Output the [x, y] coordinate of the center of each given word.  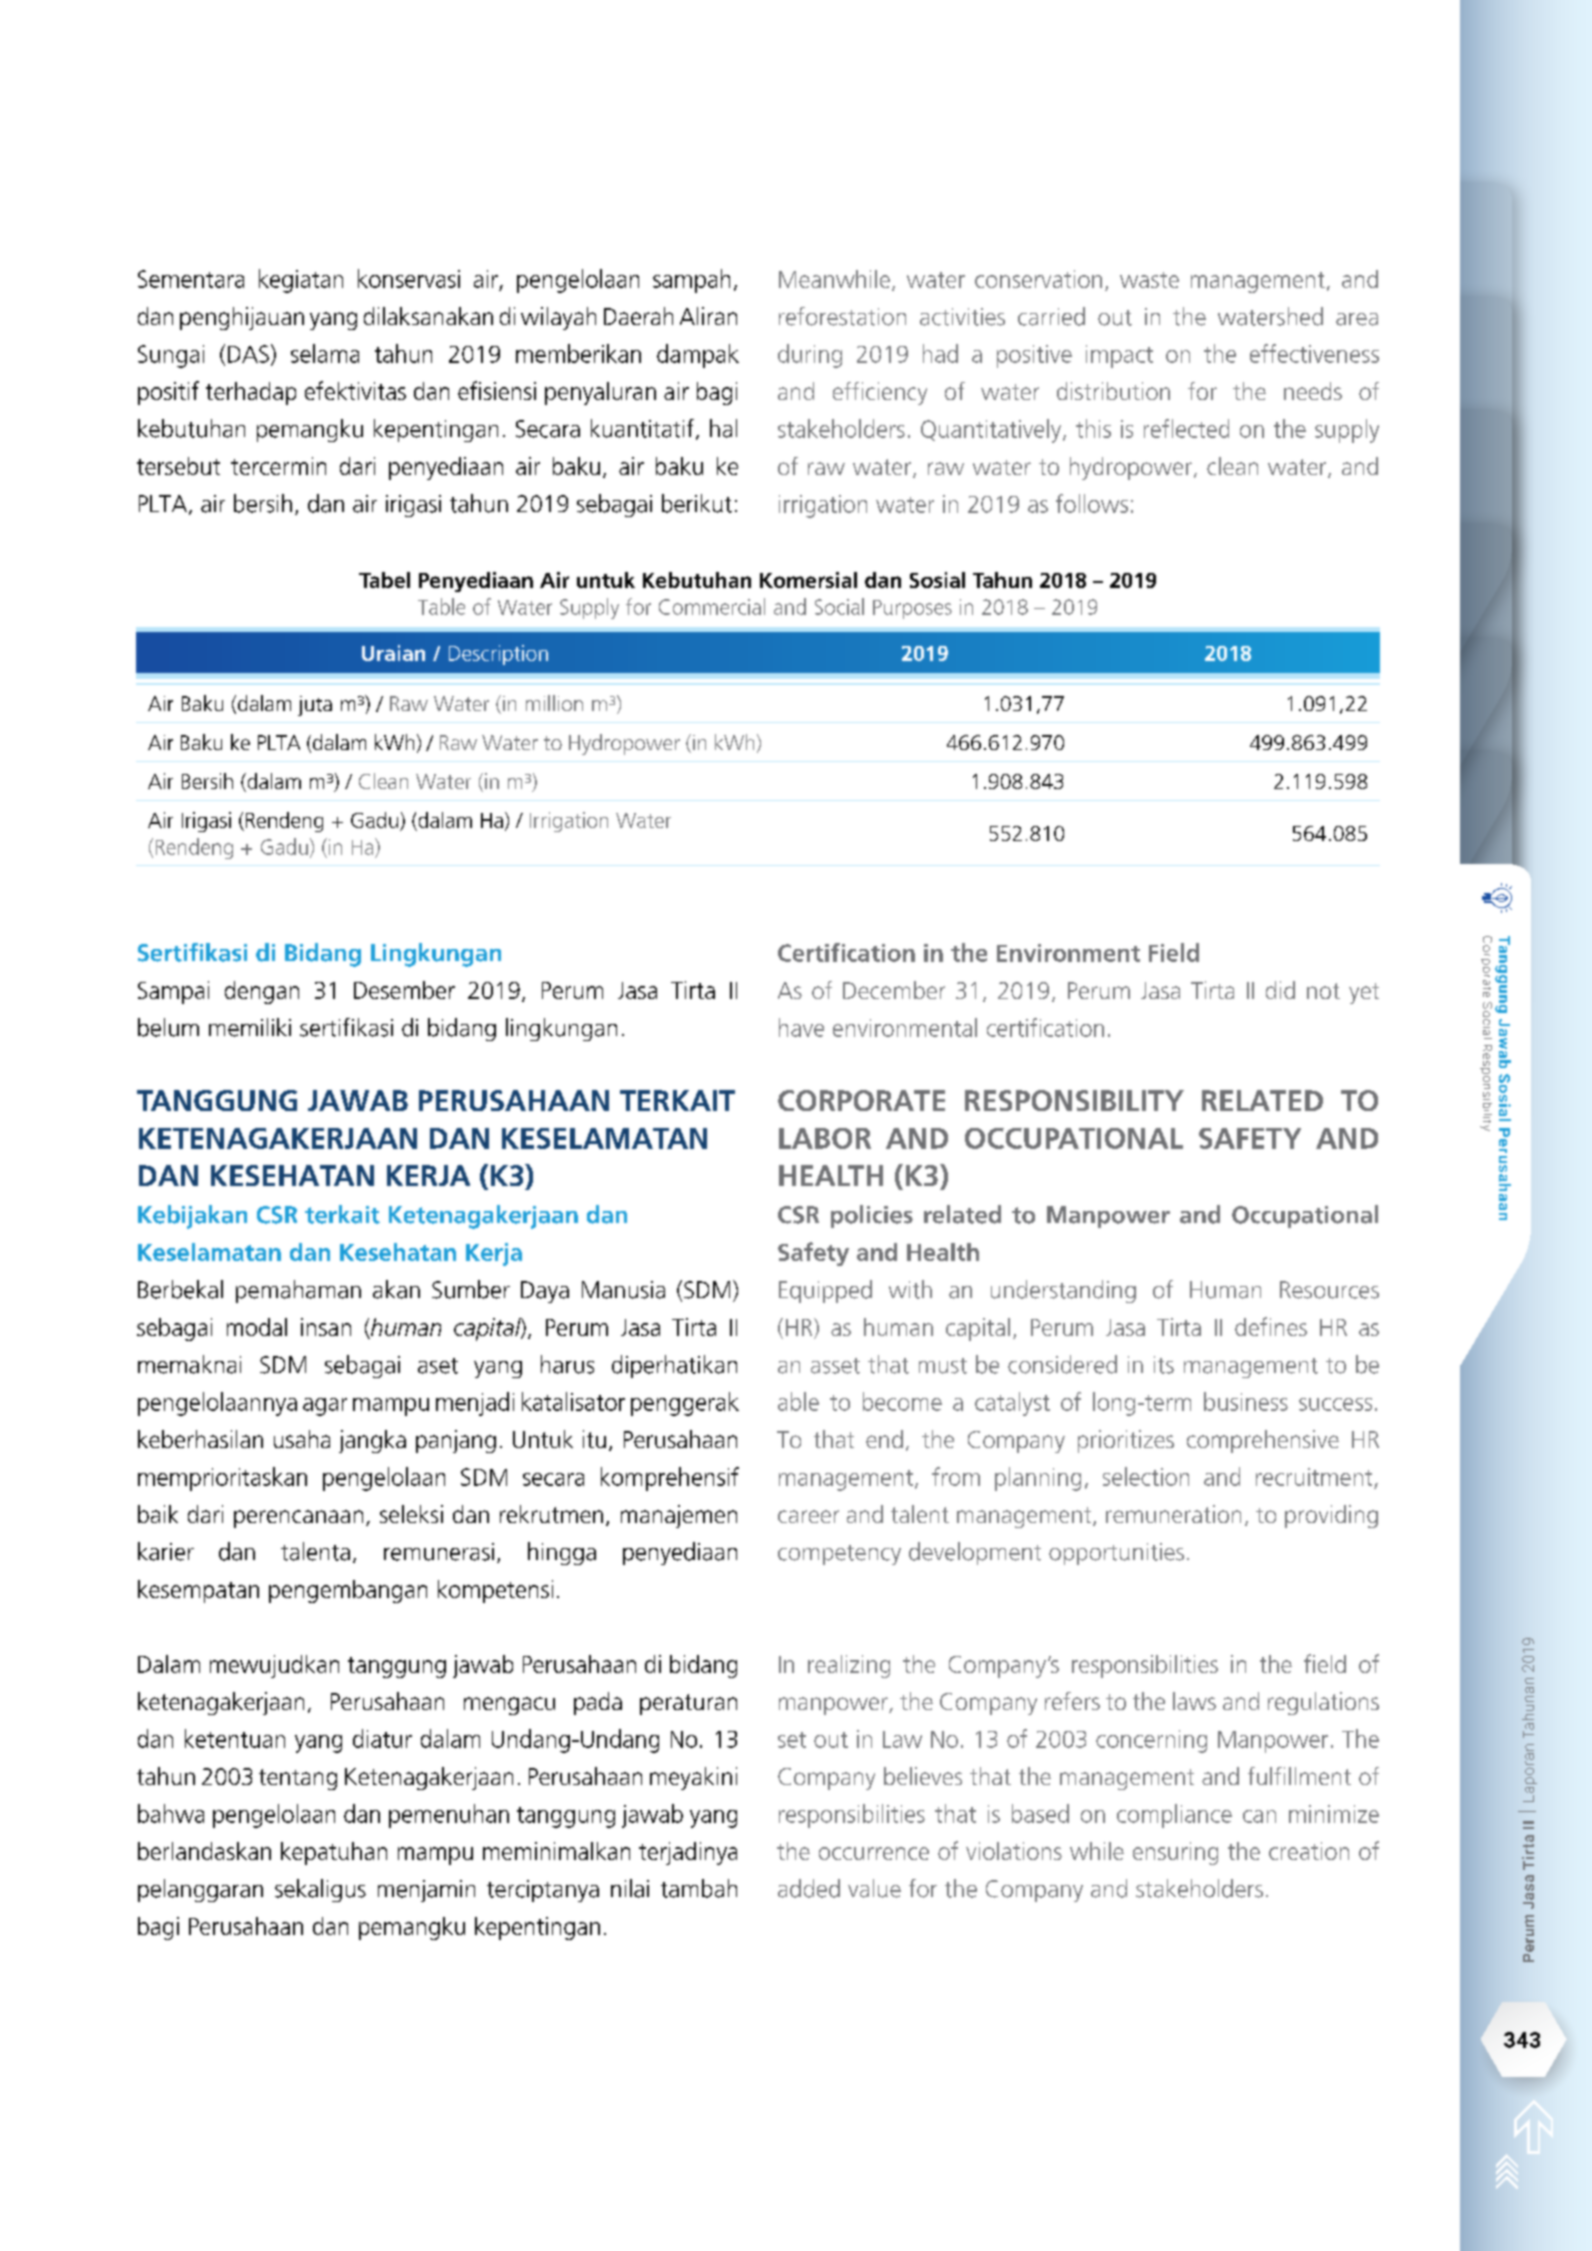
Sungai [171, 356]
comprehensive [1263, 1441]
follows [1092, 503]
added [809, 1888]
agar [325, 1407]
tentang [298, 1779]
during [810, 356]
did [1280, 990]
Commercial [712, 606]
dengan [262, 992]
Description [498, 655]
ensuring [1175, 1853]
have [801, 1027]
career [808, 1516]
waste [1149, 280]
